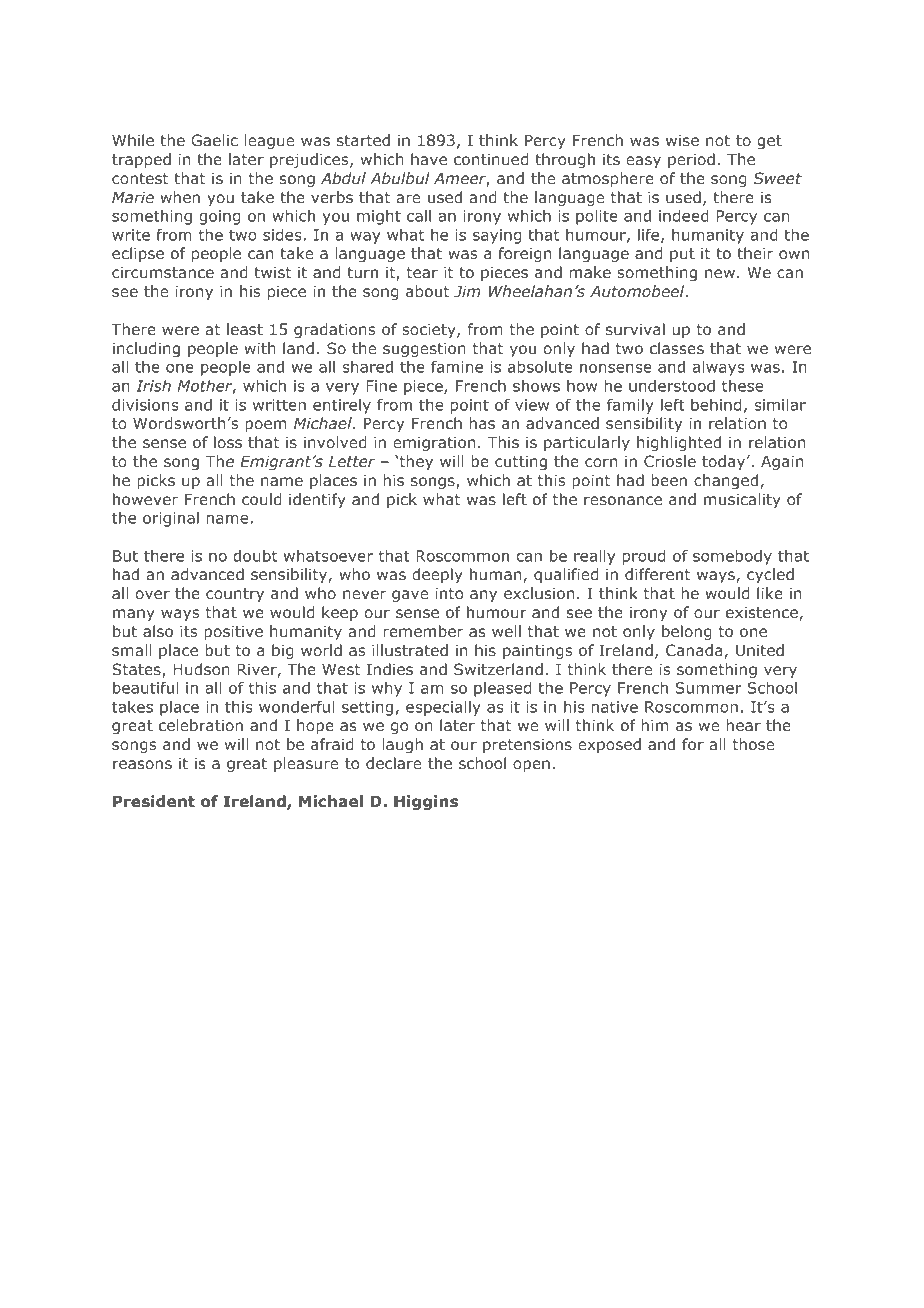 This page has height=1308, width=924. I want to click on Higgins, so click(426, 802).
